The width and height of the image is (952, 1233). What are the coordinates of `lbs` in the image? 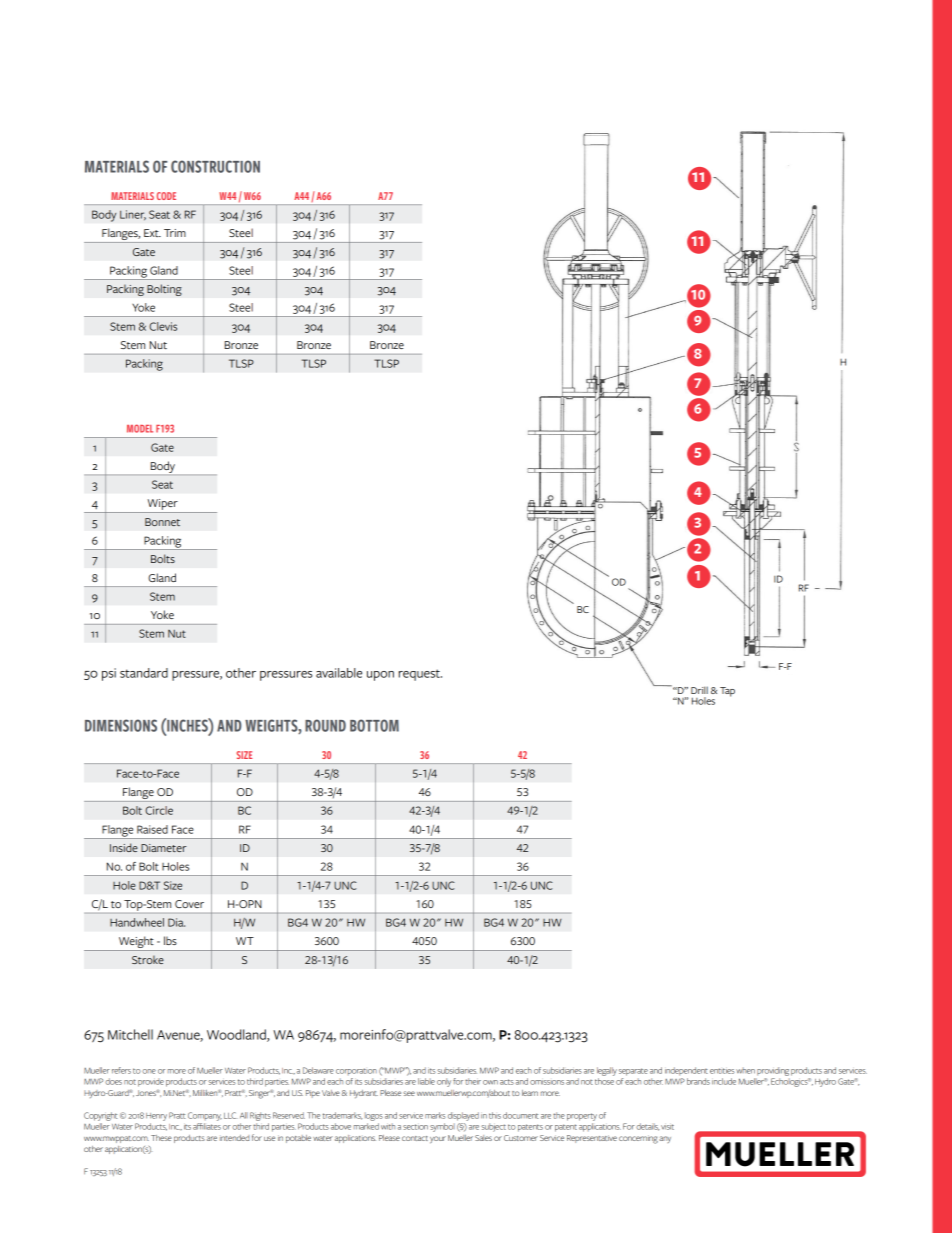 It's located at (170, 940).
